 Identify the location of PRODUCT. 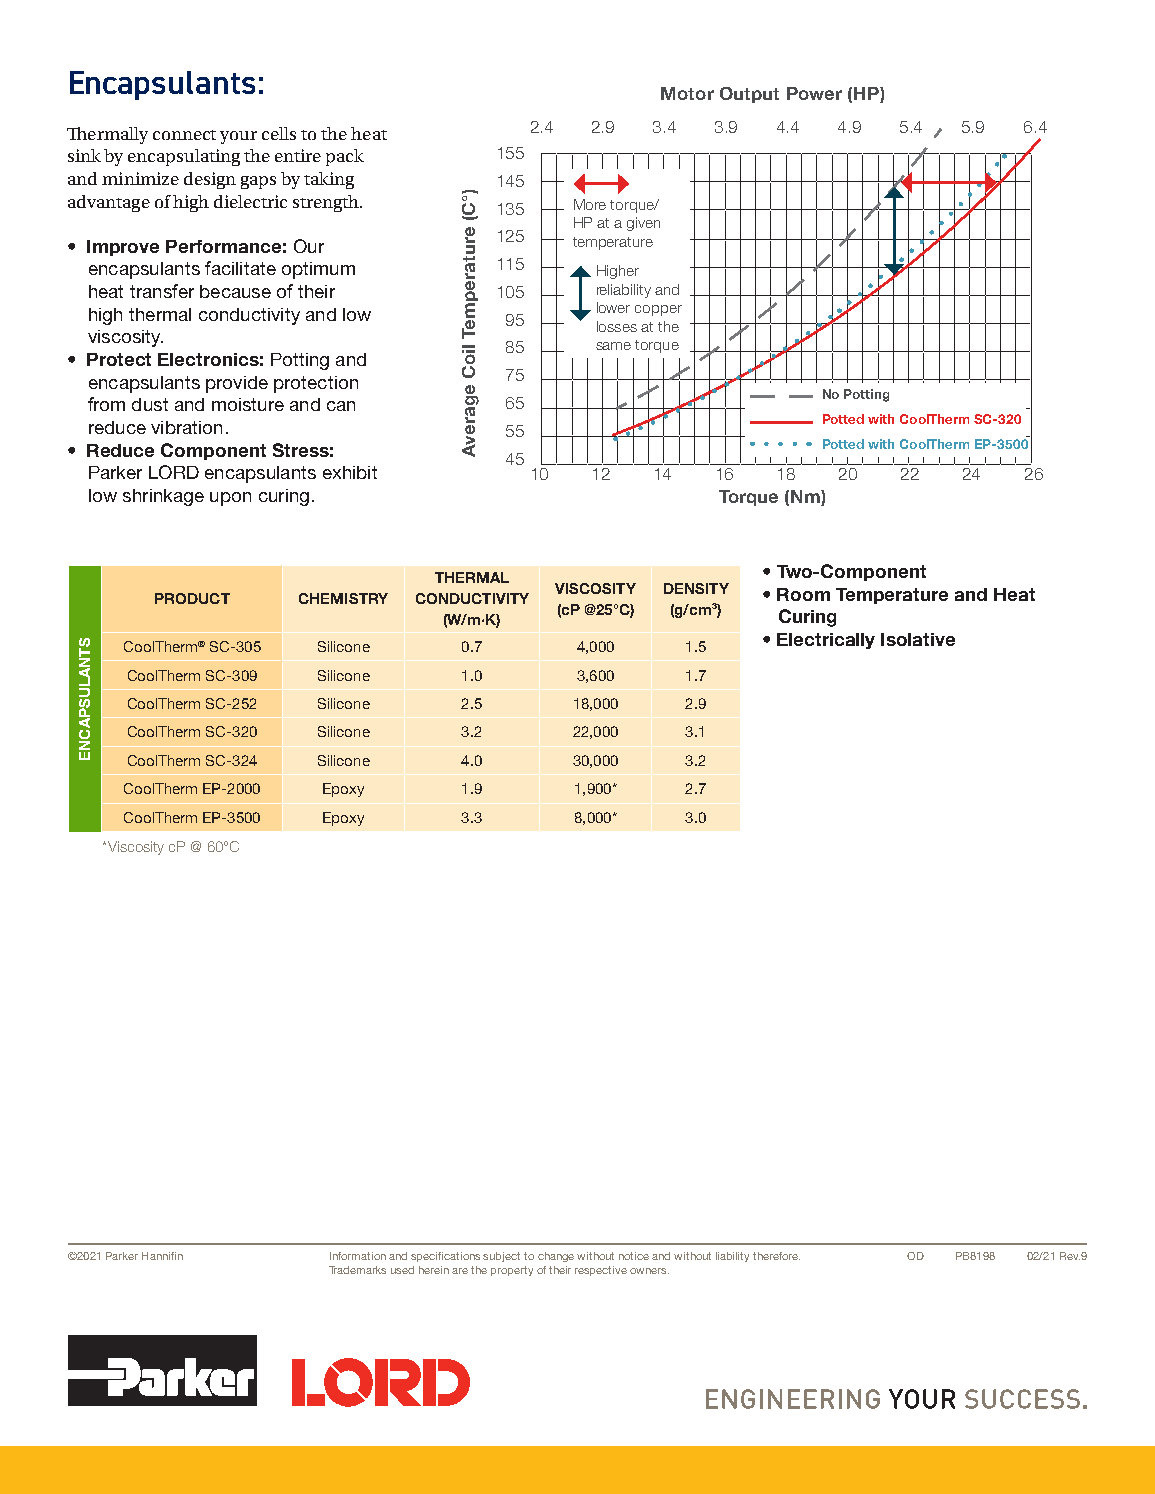
(192, 598).
